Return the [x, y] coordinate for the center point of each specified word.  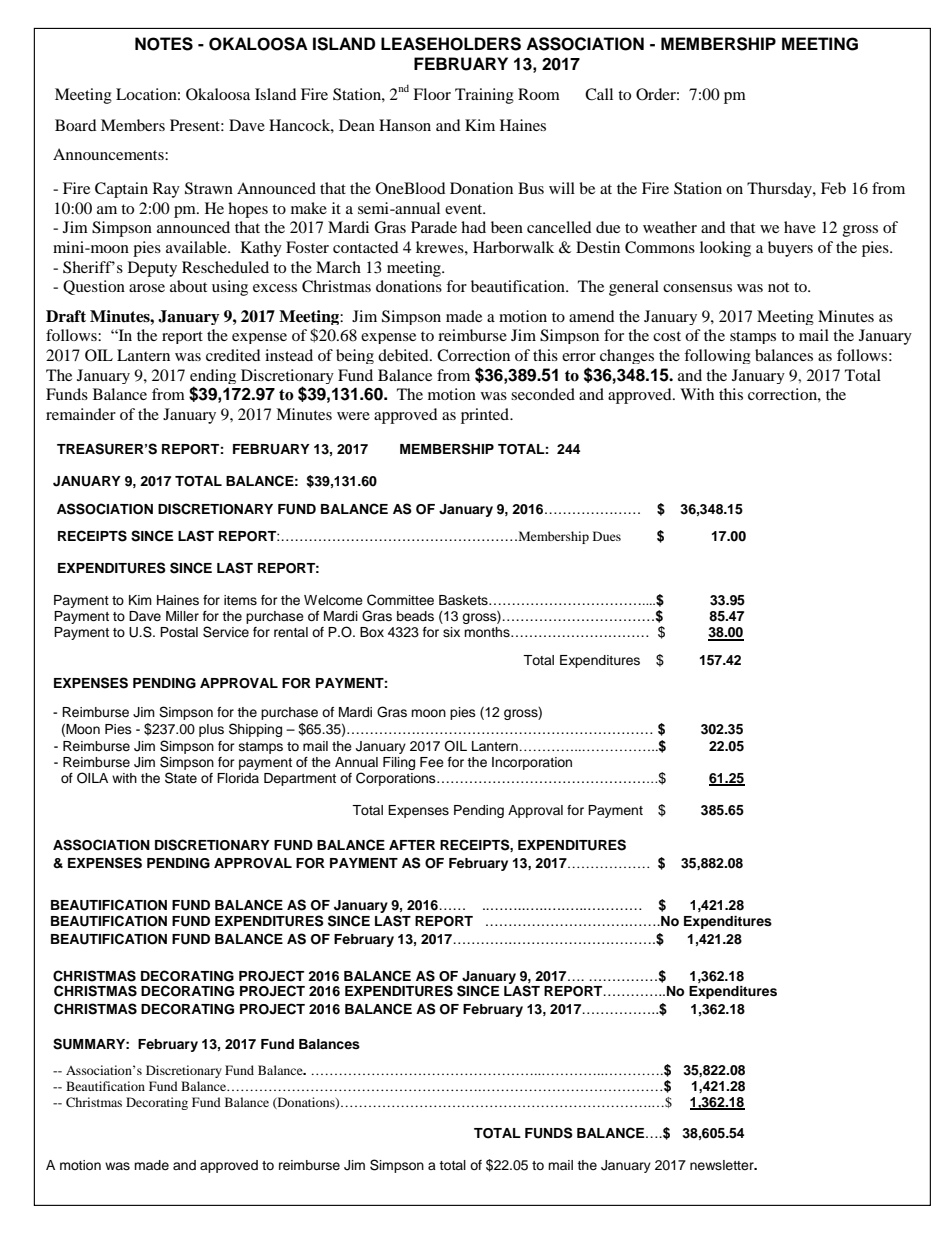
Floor [432, 94]
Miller [182, 616]
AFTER [412, 845]
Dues [607, 536]
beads [415, 616]
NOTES [164, 44]
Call [599, 94]
